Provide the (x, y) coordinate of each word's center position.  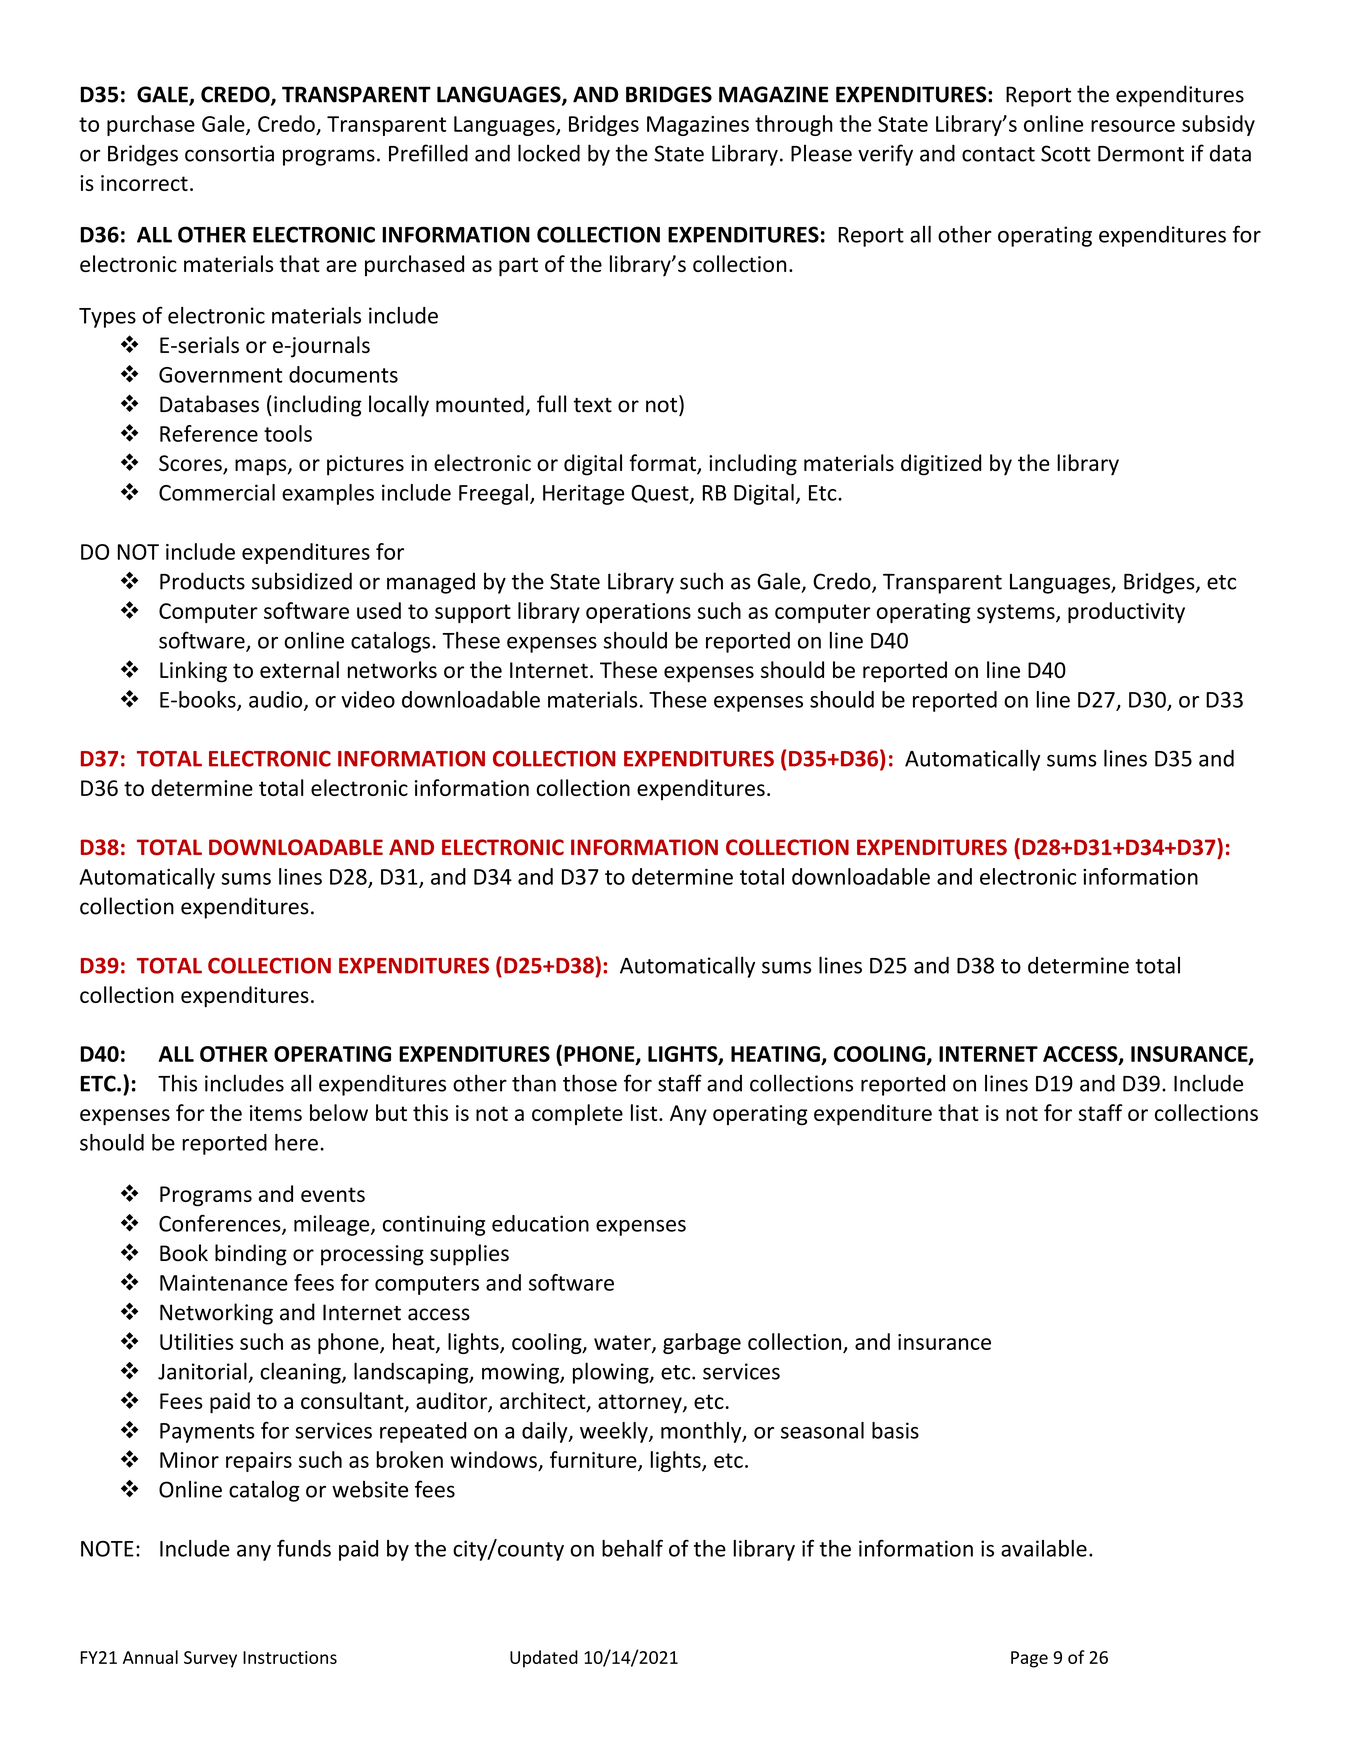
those (590, 1083)
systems (1017, 613)
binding (251, 1255)
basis (895, 1430)
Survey (210, 1659)
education (540, 1223)
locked (549, 153)
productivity (1126, 612)
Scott (1066, 153)
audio (277, 700)
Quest (661, 494)
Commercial (217, 492)
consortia (229, 153)
